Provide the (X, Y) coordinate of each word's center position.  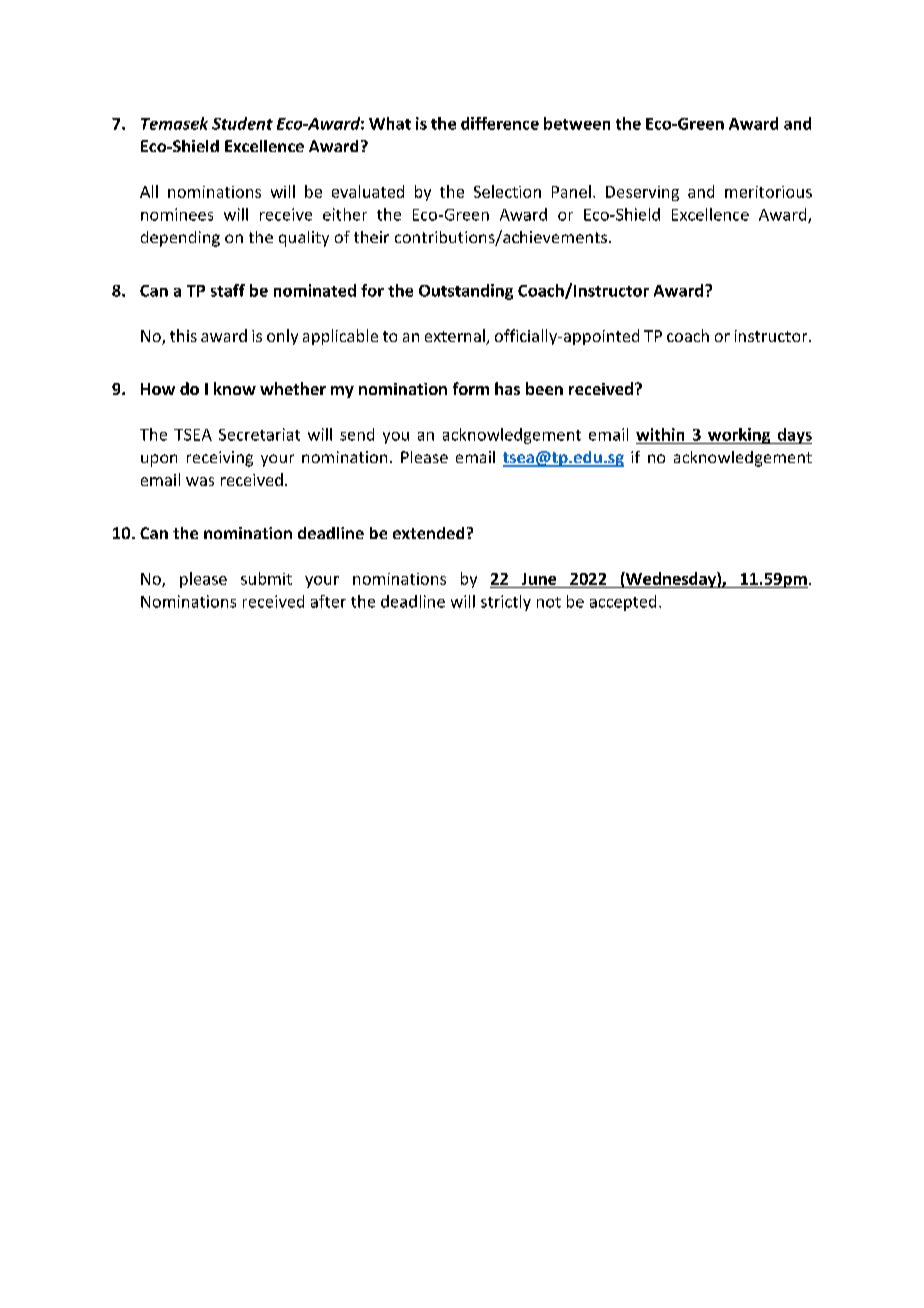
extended (428, 533)
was (200, 481)
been (544, 388)
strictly (506, 603)
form (471, 388)
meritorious (768, 192)
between (577, 123)
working (739, 436)
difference (500, 123)
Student (242, 123)
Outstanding (466, 292)
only (282, 337)
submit (266, 578)
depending (180, 239)
